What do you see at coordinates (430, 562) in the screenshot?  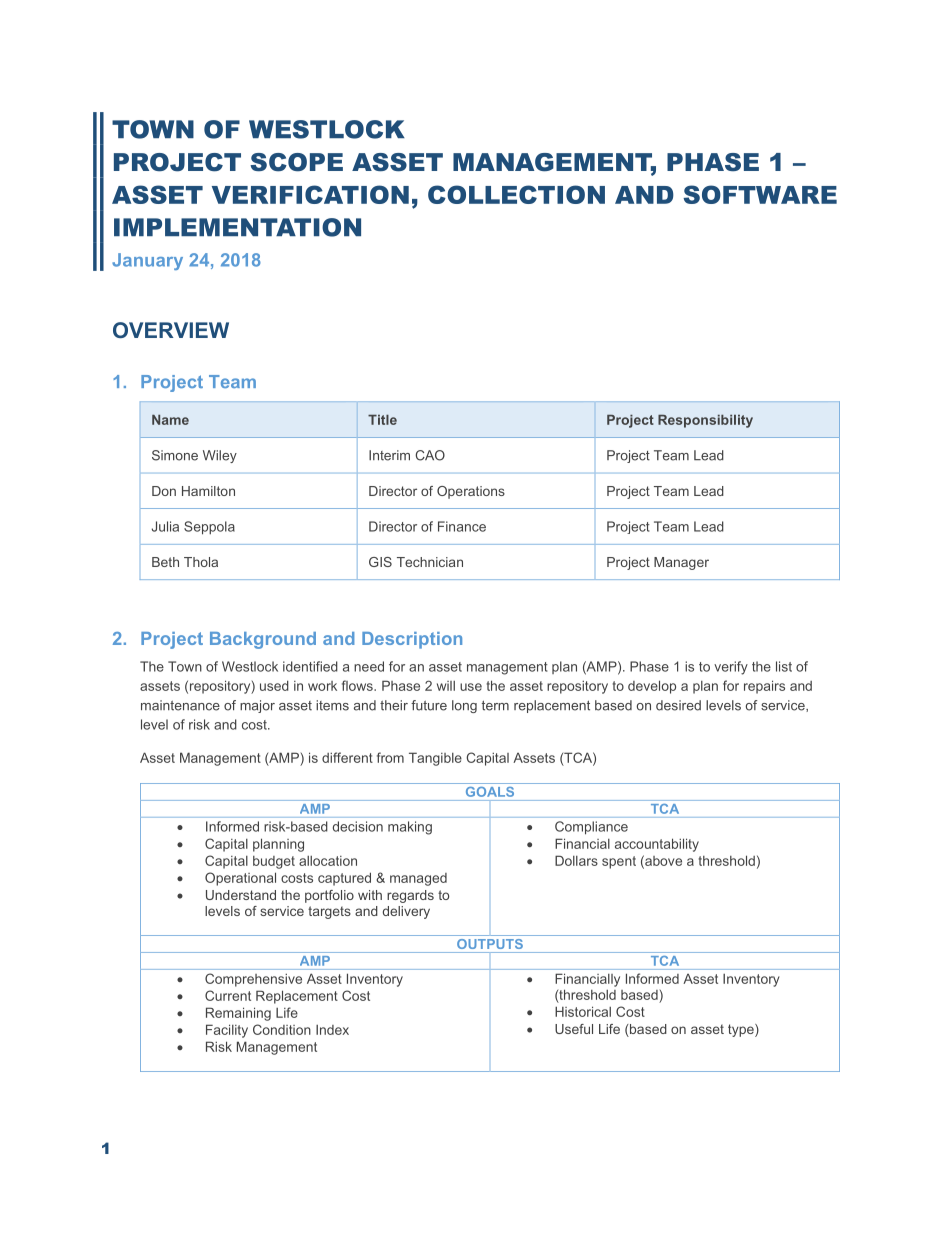 I see `Technician` at bounding box center [430, 562].
